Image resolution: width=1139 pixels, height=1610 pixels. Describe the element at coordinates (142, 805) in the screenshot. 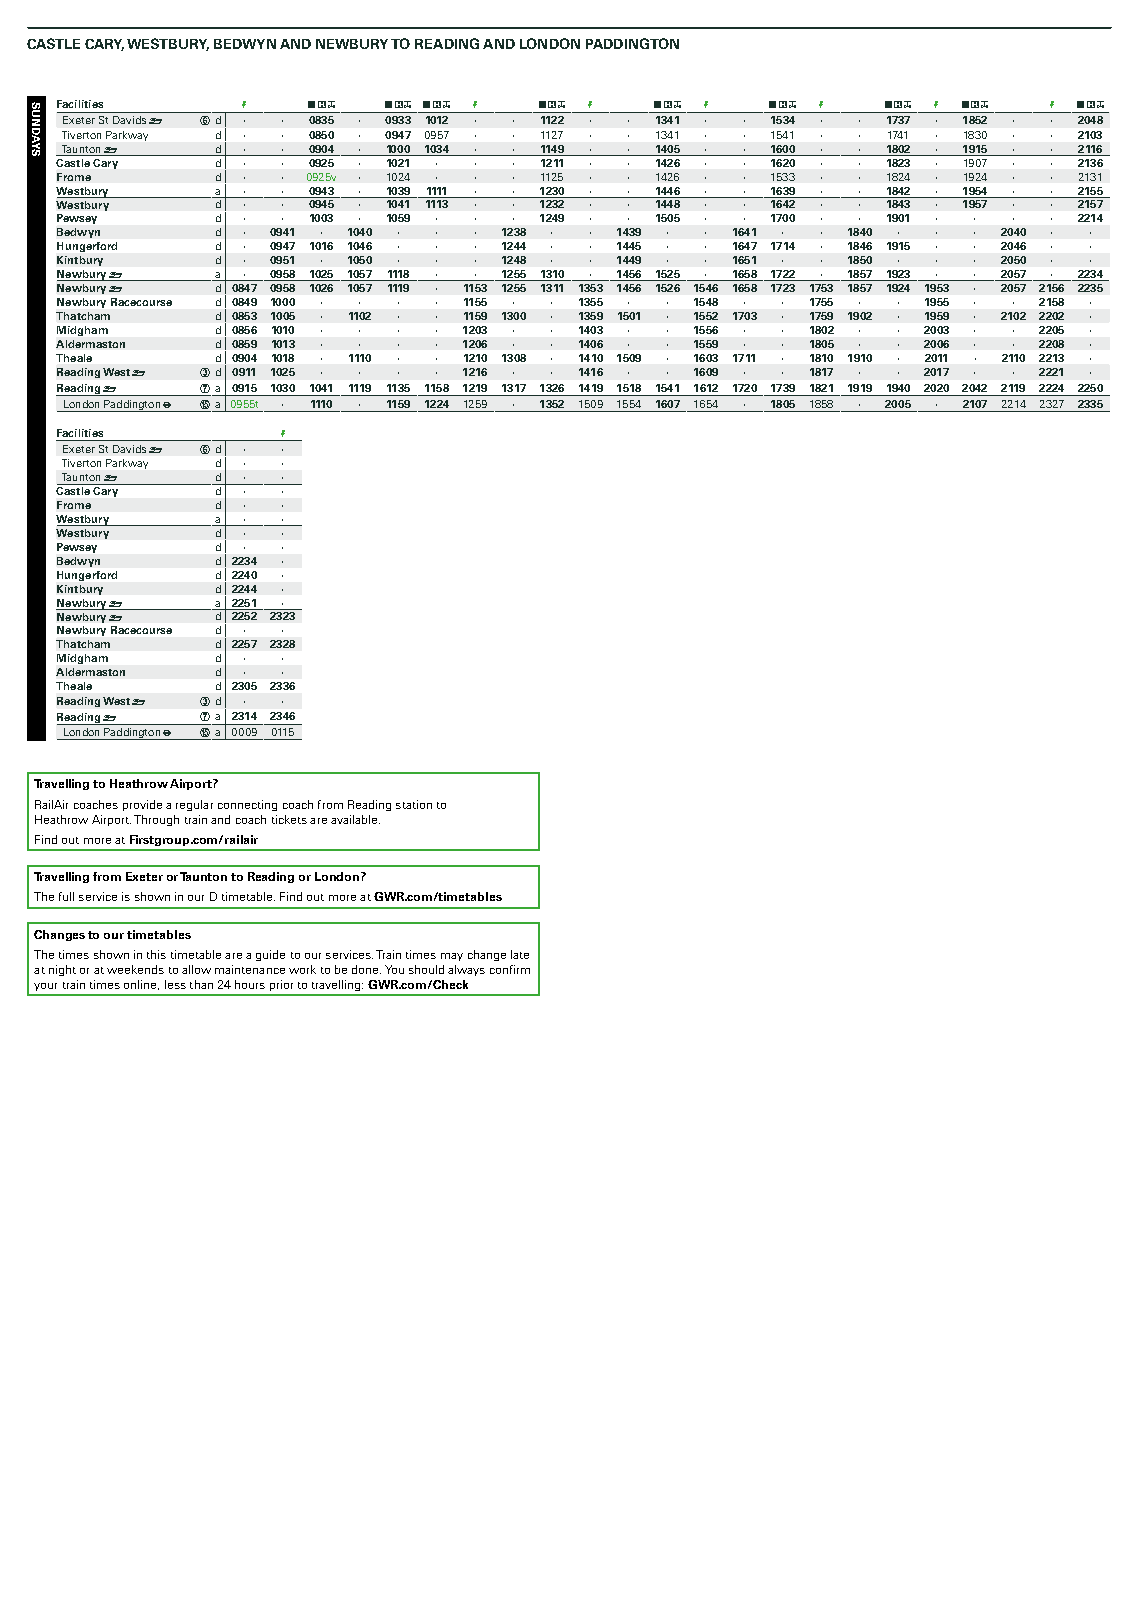

I see `provide` at that location.
